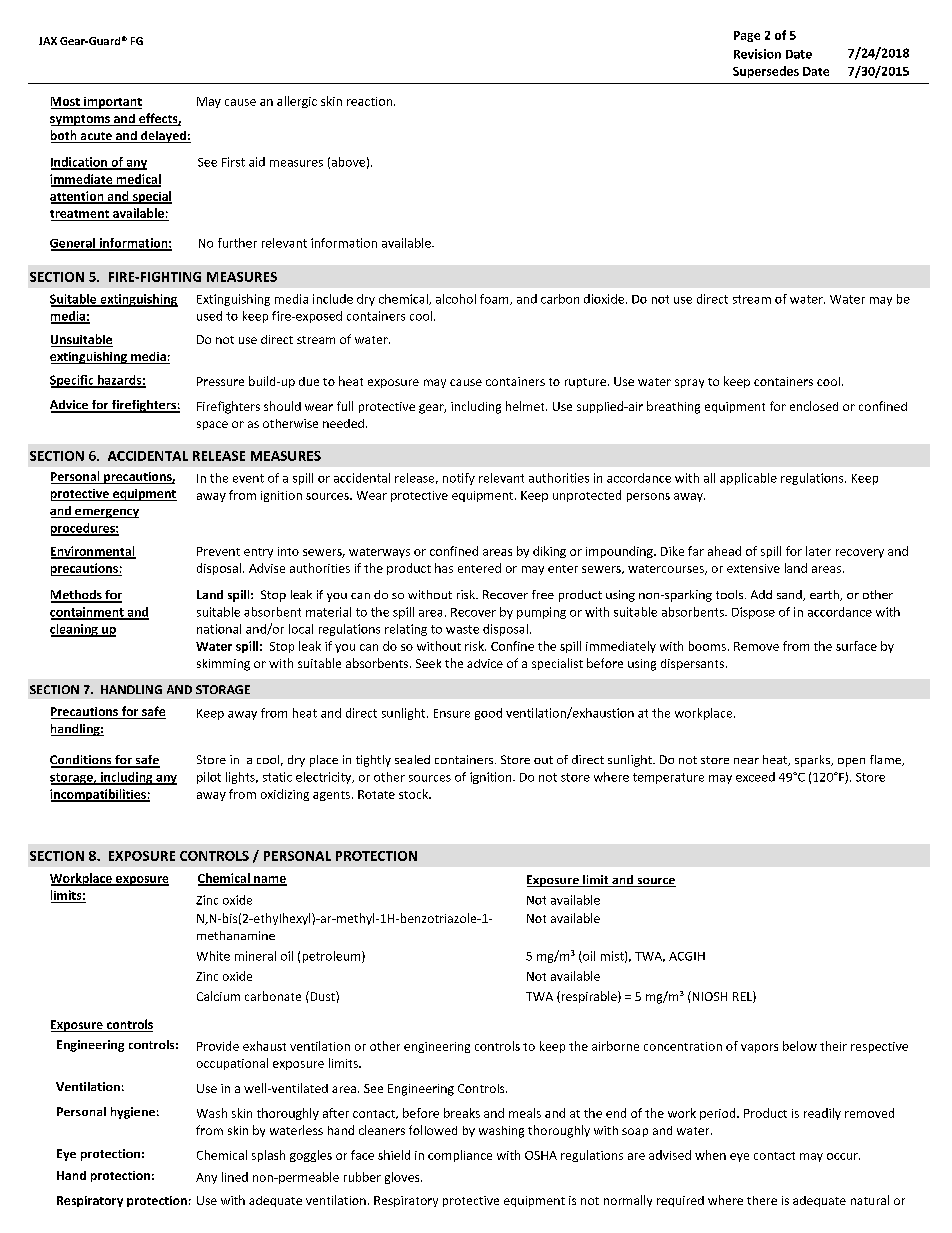 Image resolution: width=952 pixels, height=1233 pixels. Describe the element at coordinates (766, 72) in the image. I see `Supersedes` at that location.
